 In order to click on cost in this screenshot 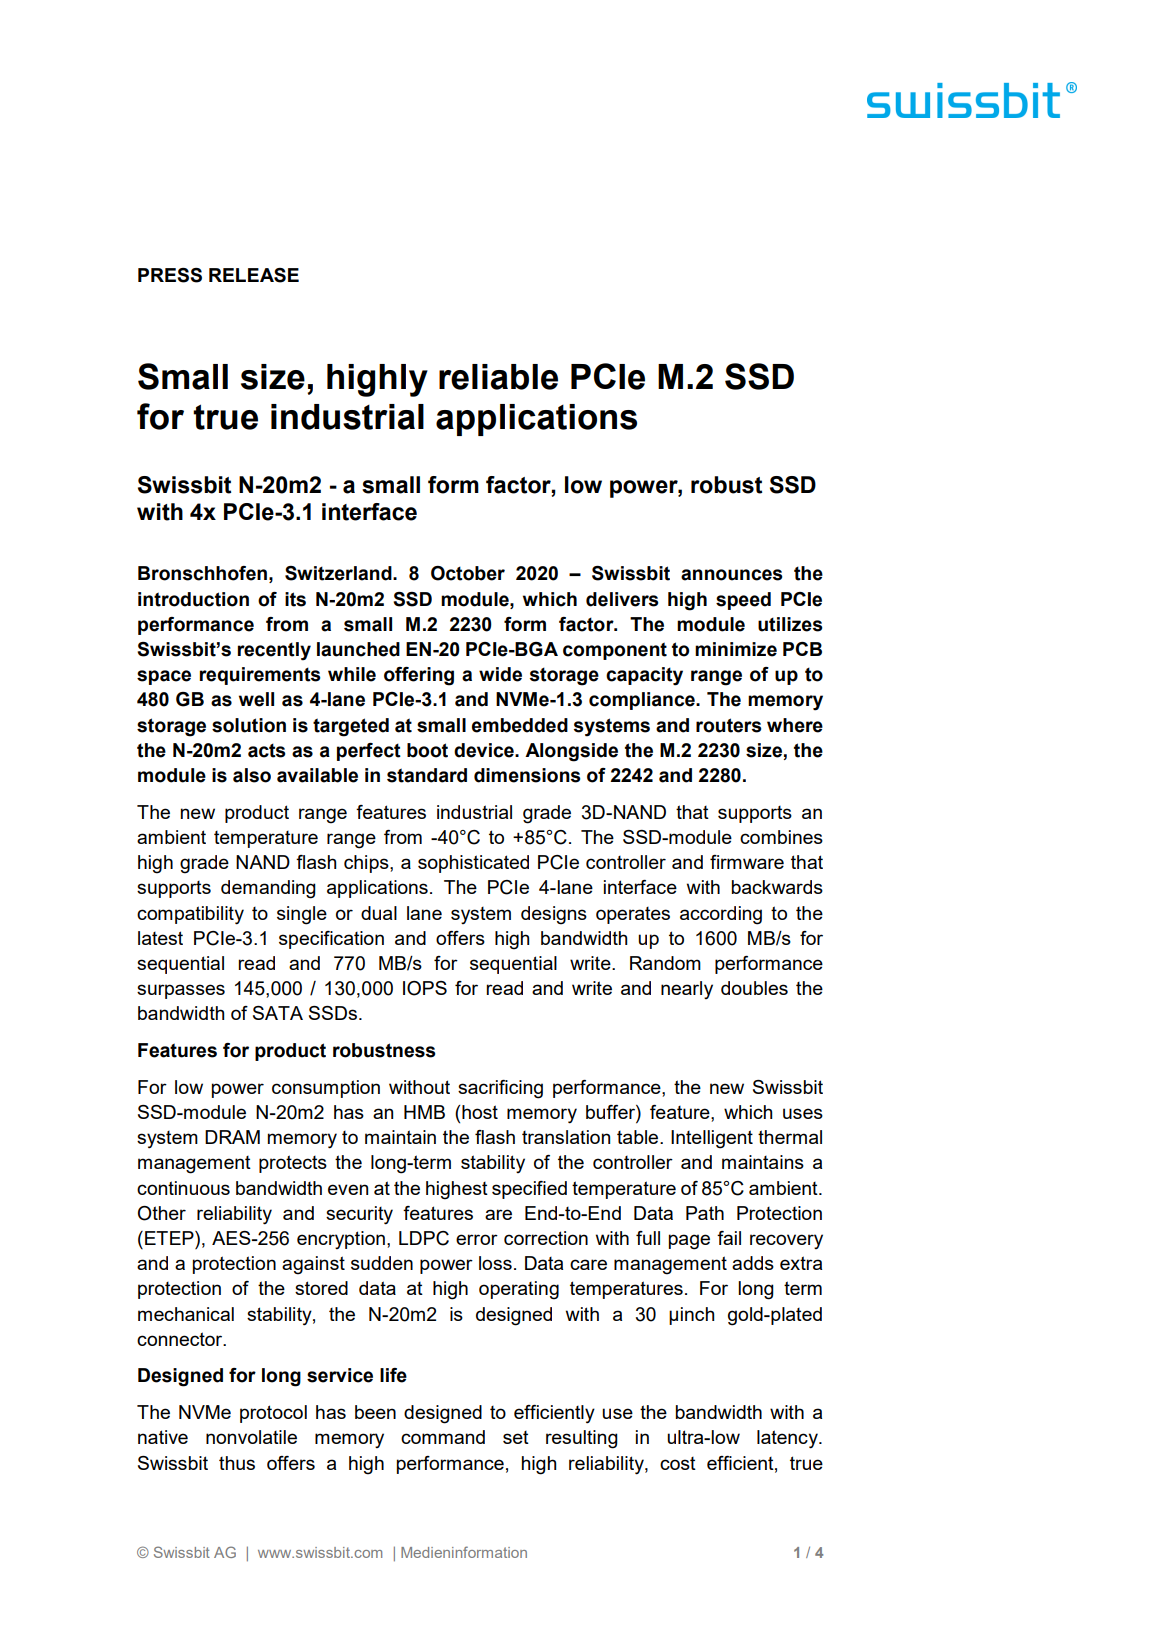, I will do `click(678, 1463)`.
